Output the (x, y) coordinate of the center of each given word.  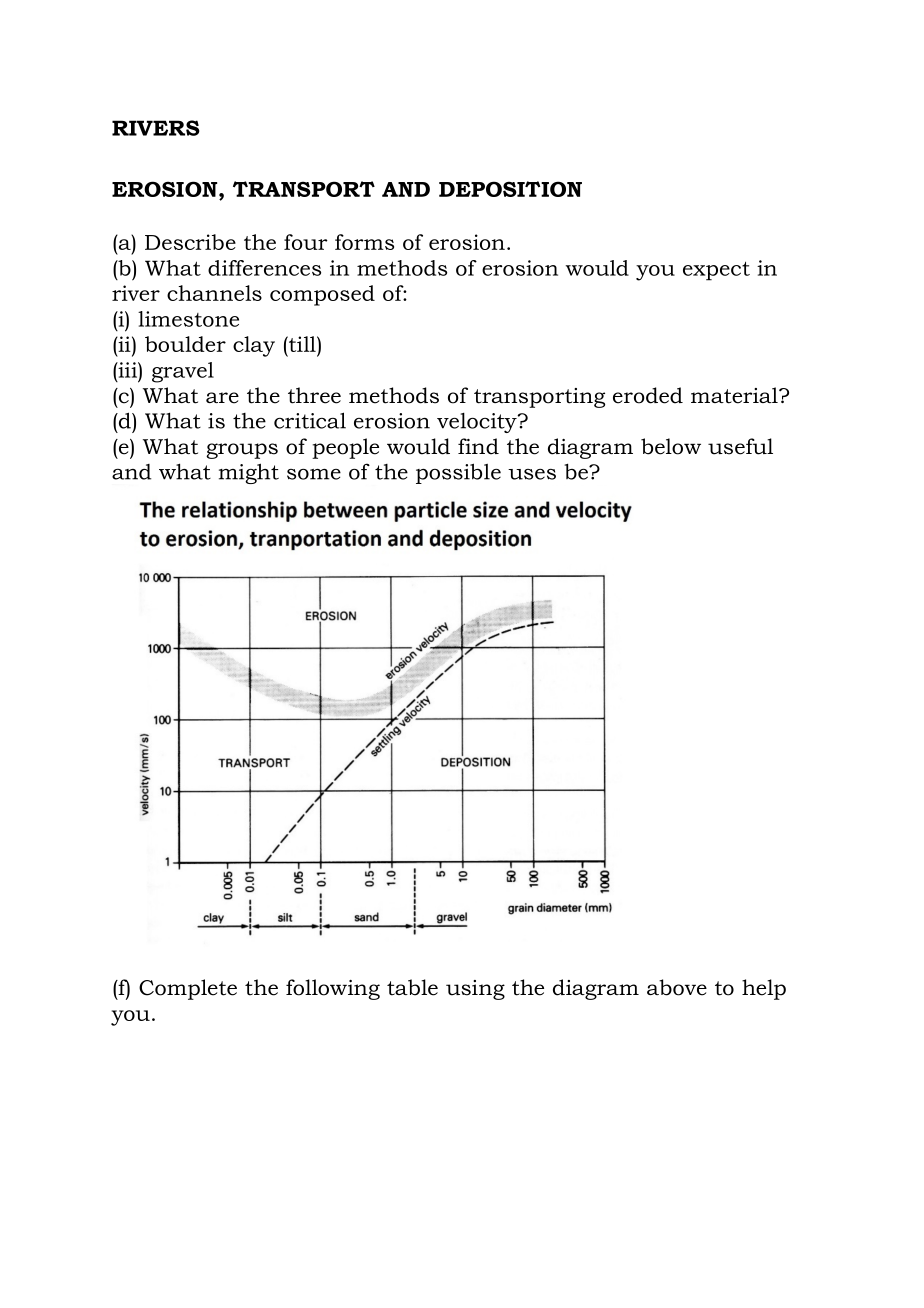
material (735, 395)
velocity (478, 423)
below (671, 446)
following (333, 989)
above (677, 987)
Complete (188, 989)
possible (458, 473)
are (222, 398)
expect (716, 271)
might (249, 473)
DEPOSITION (510, 189)
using (475, 990)
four (306, 242)
